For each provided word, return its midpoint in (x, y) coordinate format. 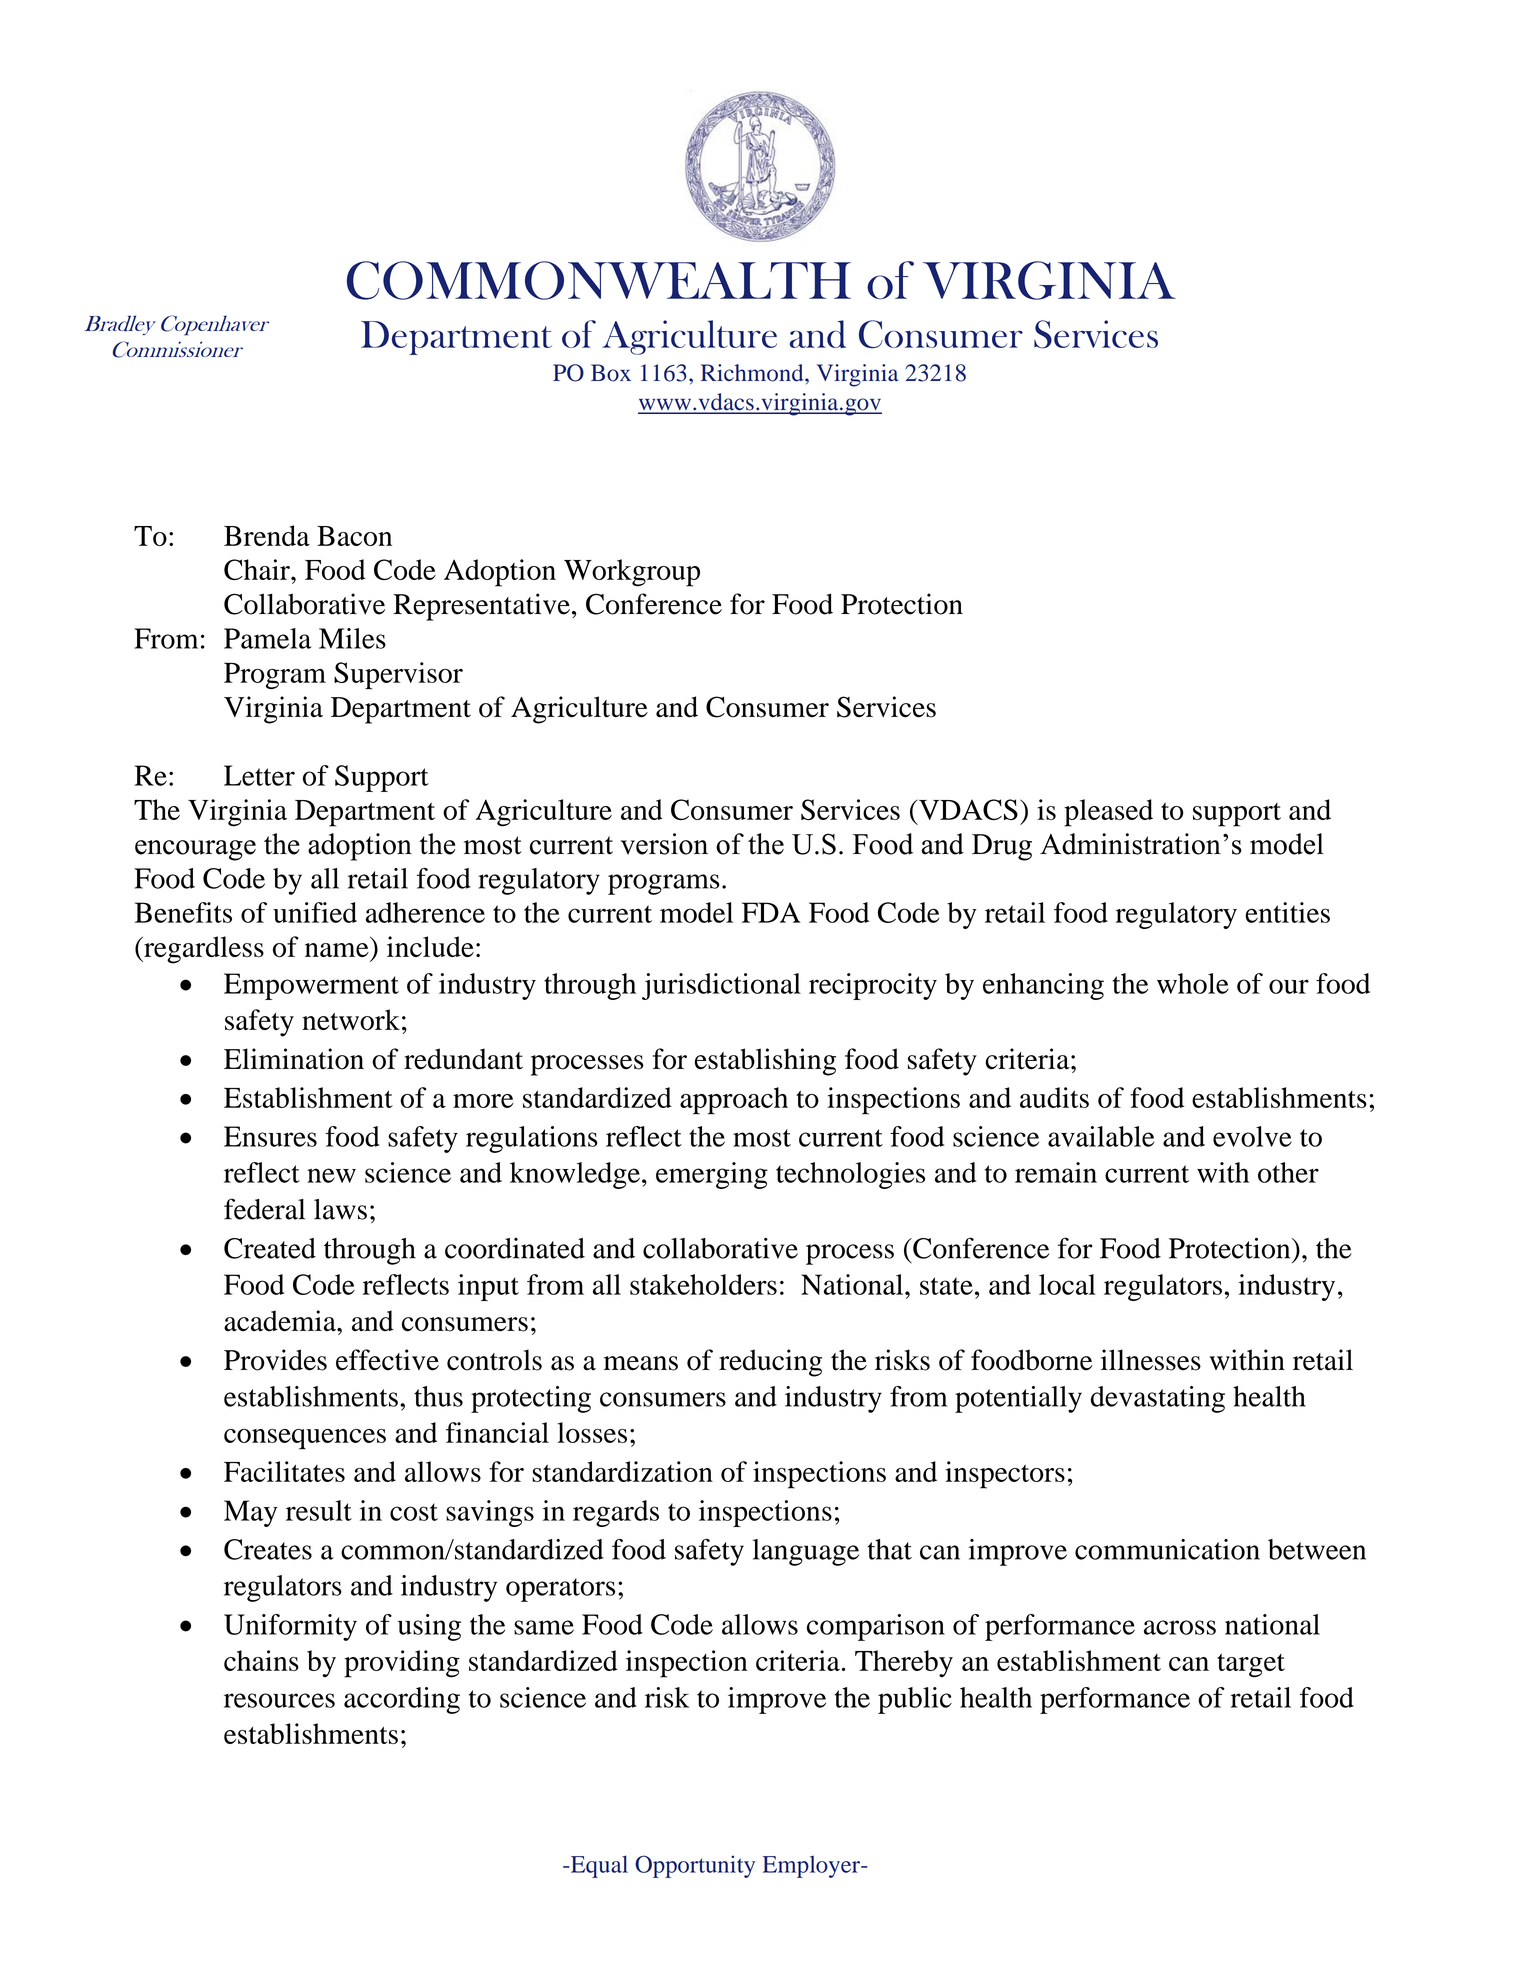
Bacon (354, 536)
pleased (1108, 813)
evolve (1252, 1136)
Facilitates (284, 1471)
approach (734, 1101)
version (664, 844)
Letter (259, 775)
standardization (622, 1471)
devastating (1158, 1399)
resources (279, 1700)
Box (611, 373)
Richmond (753, 373)
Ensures (270, 1136)
